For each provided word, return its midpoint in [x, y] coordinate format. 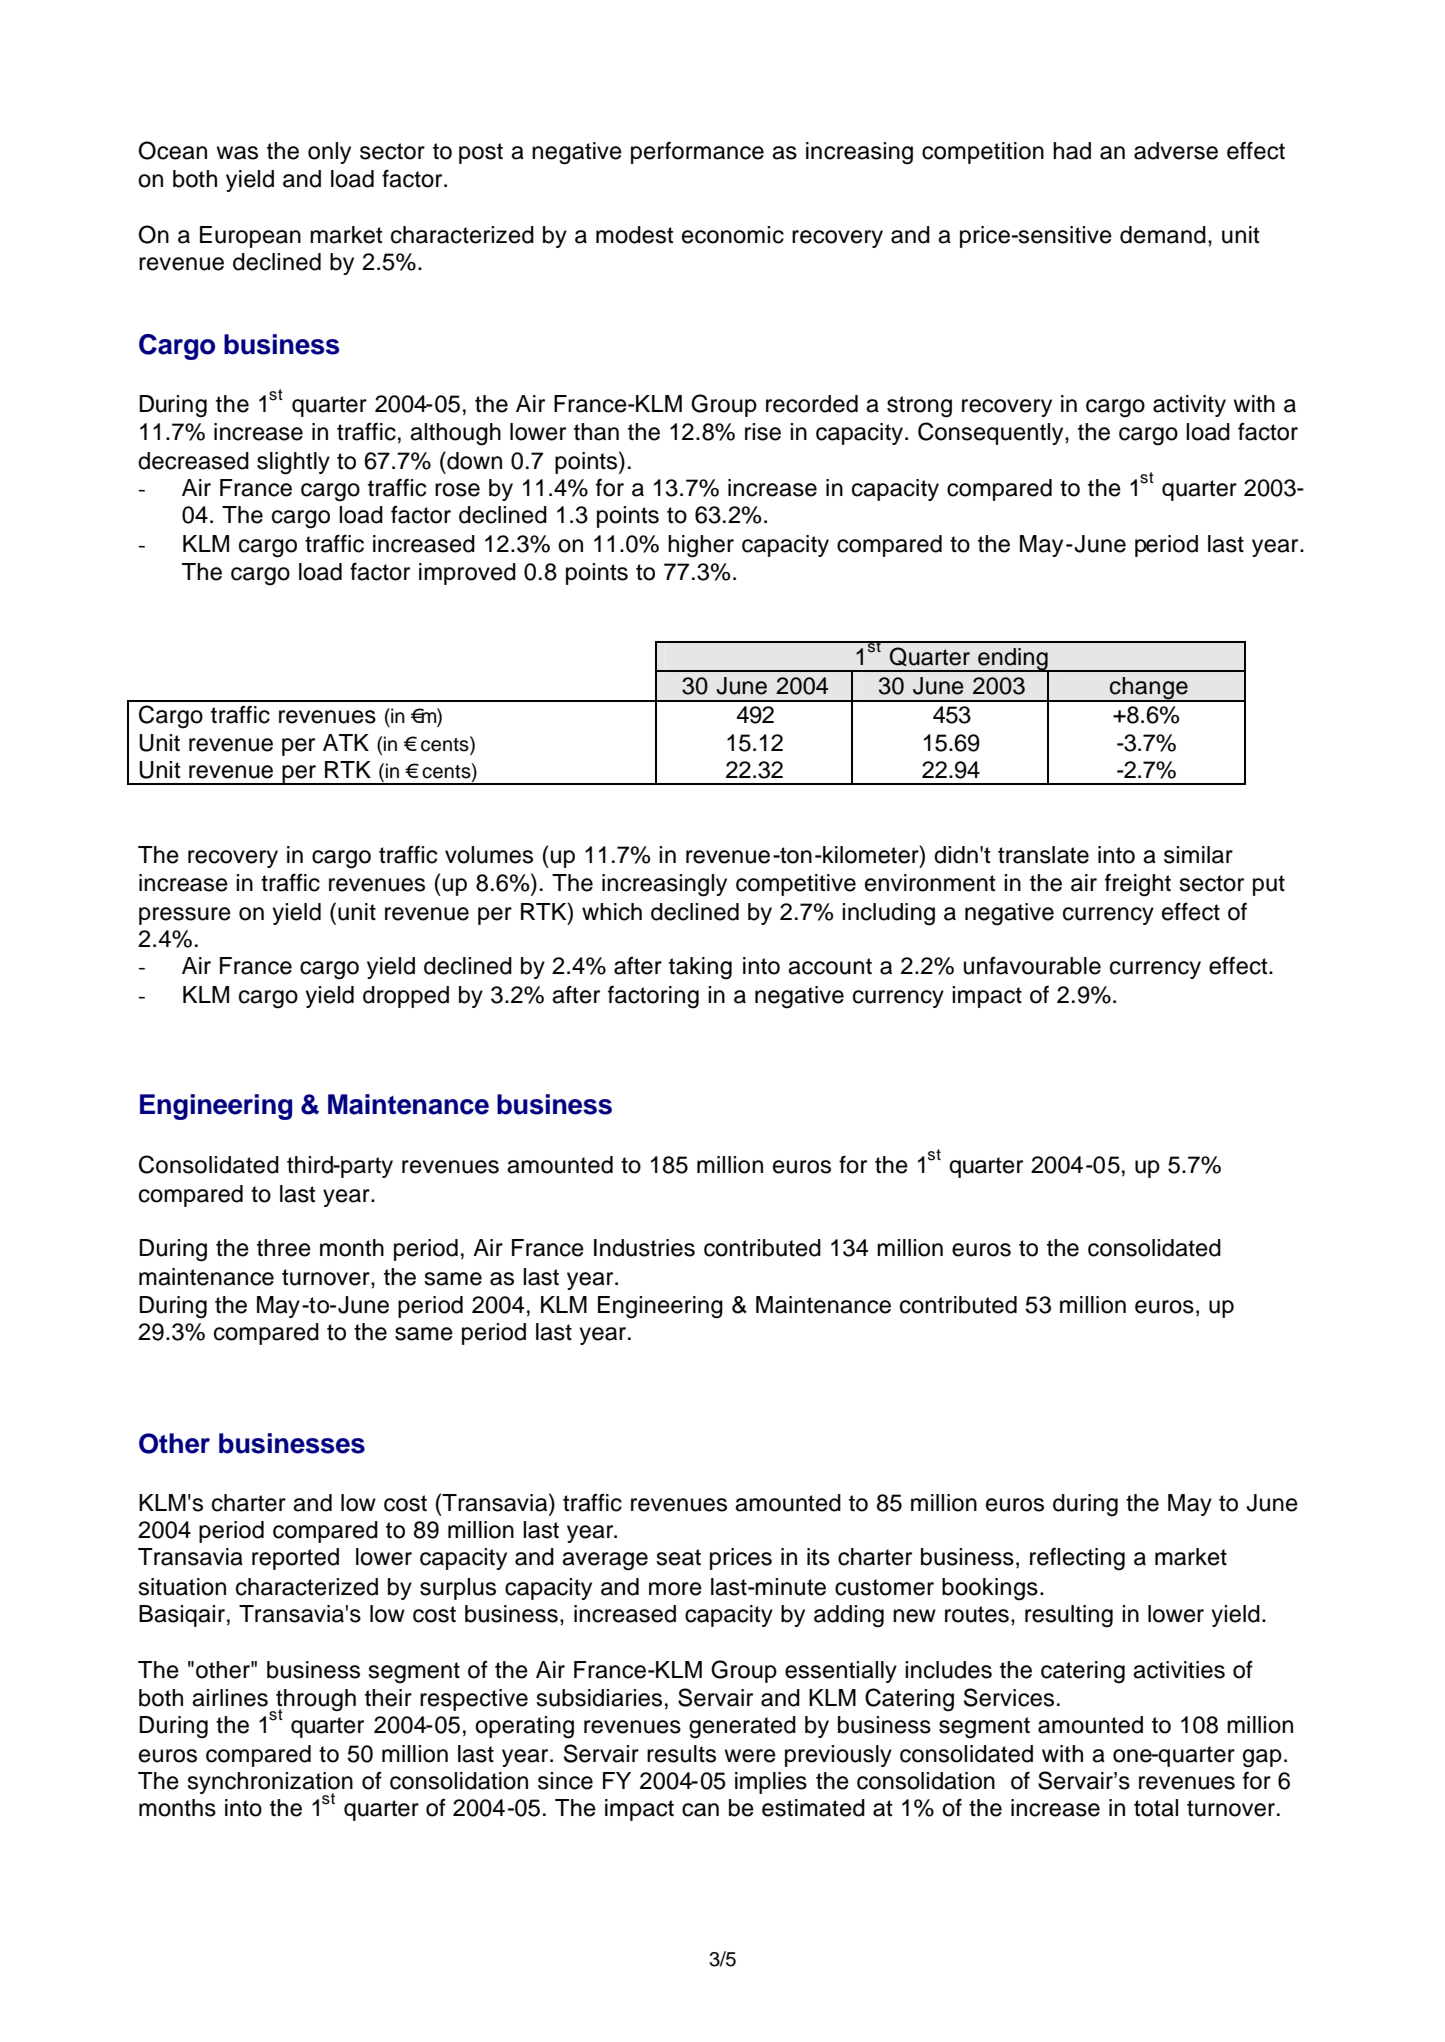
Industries [644, 1248]
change [1149, 689]
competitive [796, 885]
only [329, 153]
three [284, 1248]
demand [1163, 235]
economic [733, 235]
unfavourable [1032, 966]
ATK [346, 742]
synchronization [270, 1784]
